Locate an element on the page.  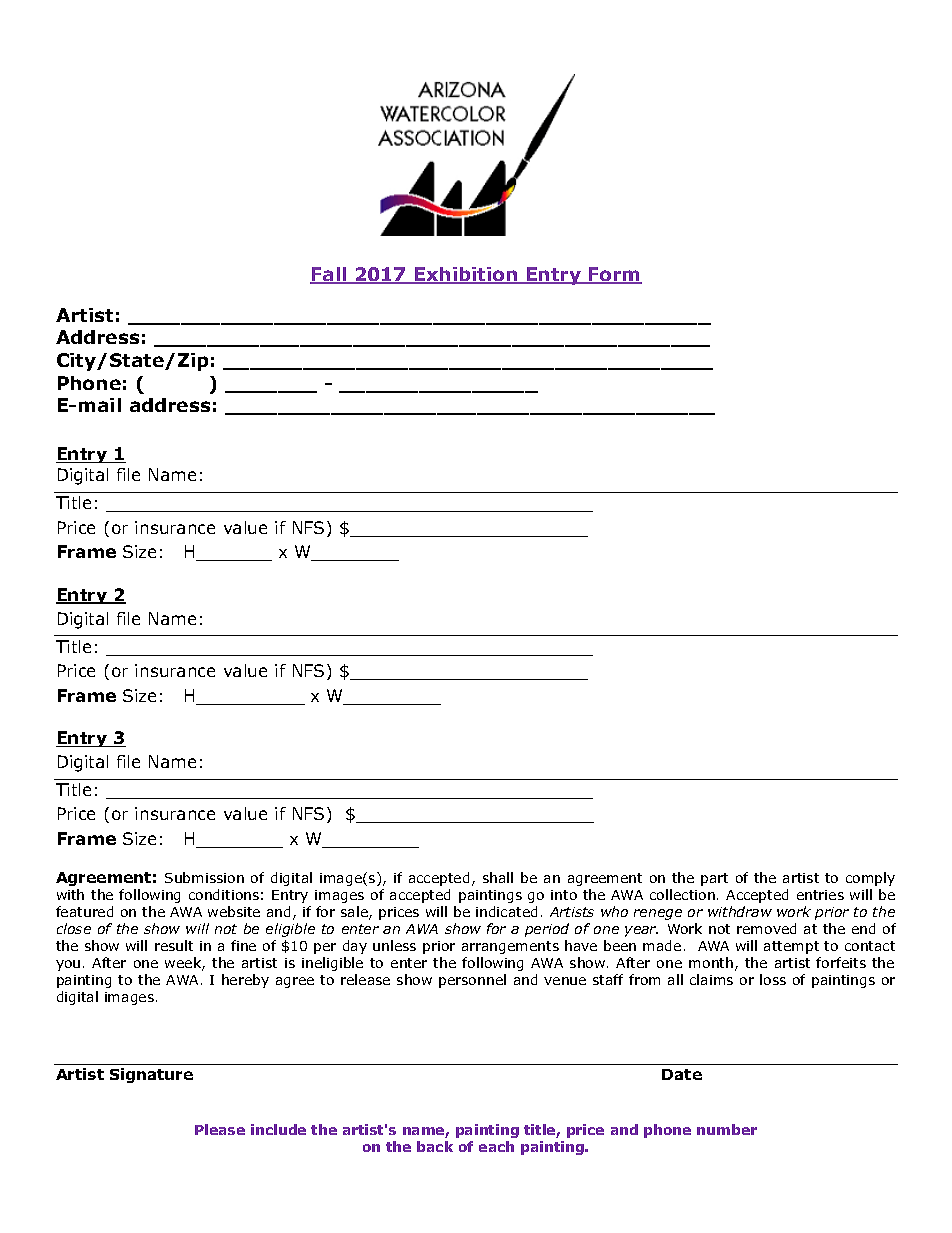
indicated is located at coordinates (506, 911).
